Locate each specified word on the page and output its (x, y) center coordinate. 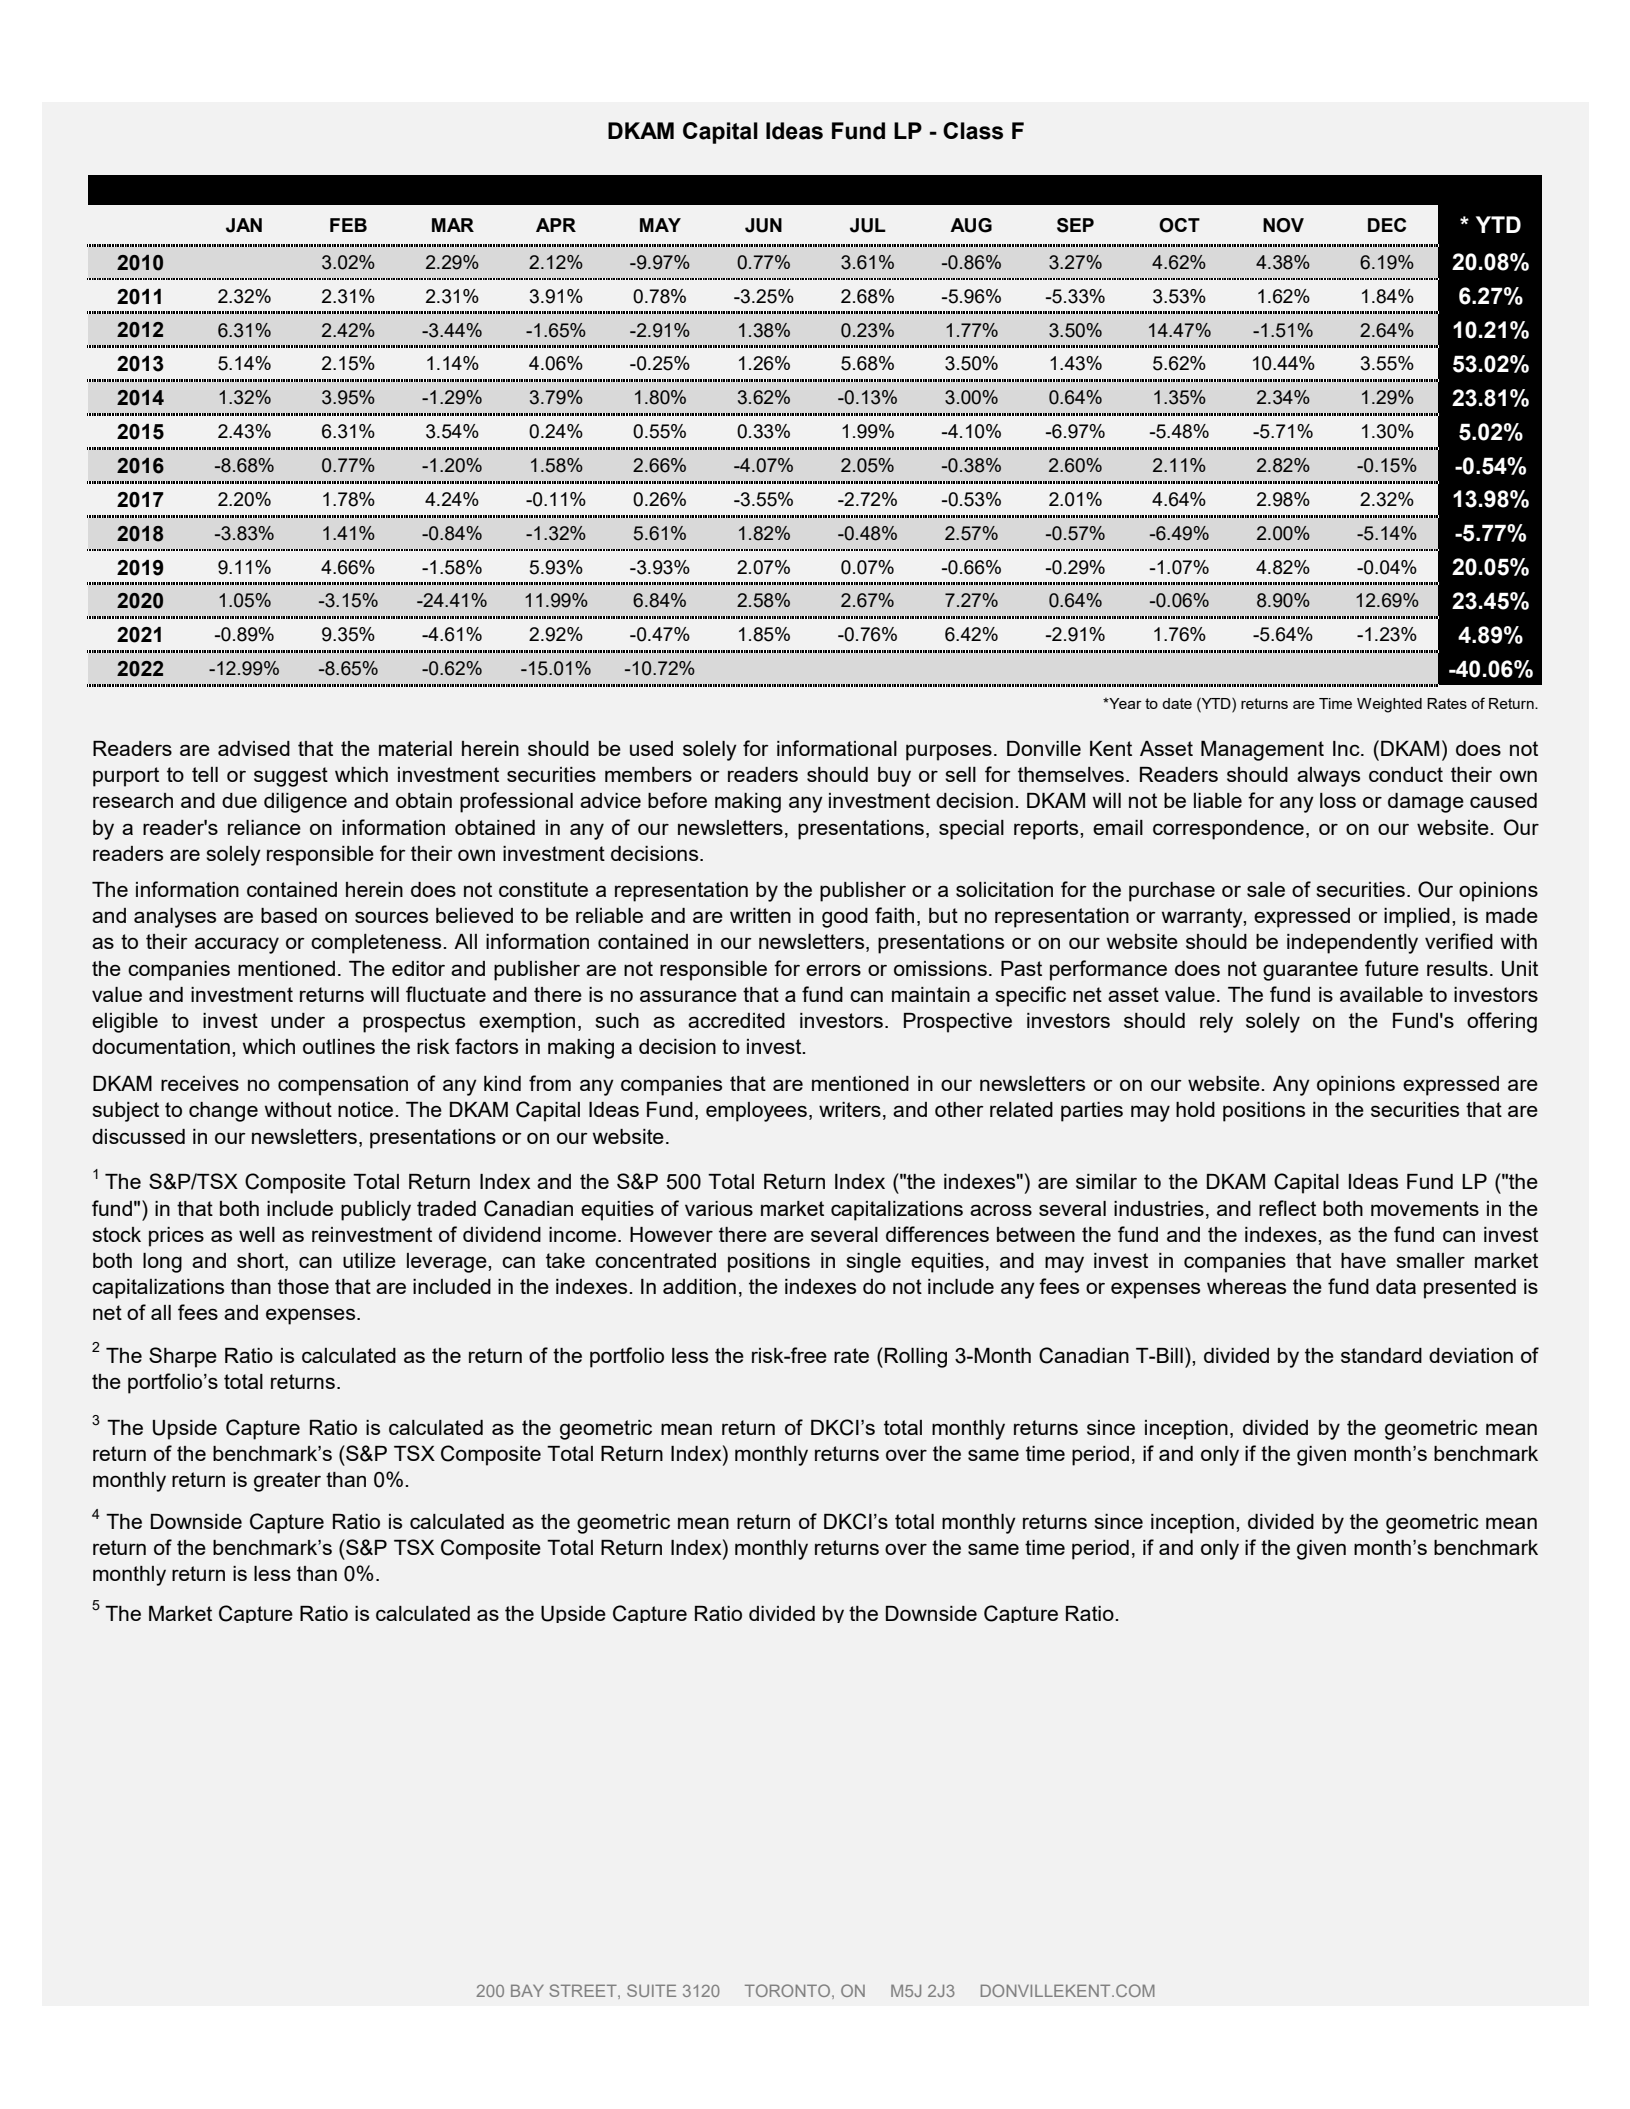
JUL (868, 225)
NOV (1283, 225)
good (845, 918)
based (289, 915)
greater (287, 1482)
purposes (949, 752)
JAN (244, 225)
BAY (527, 1990)
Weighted (1389, 705)
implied (1417, 918)
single (873, 1263)
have (1363, 1260)
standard (1381, 1355)
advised (254, 748)
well (257, 1234)
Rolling (916, 1358)
